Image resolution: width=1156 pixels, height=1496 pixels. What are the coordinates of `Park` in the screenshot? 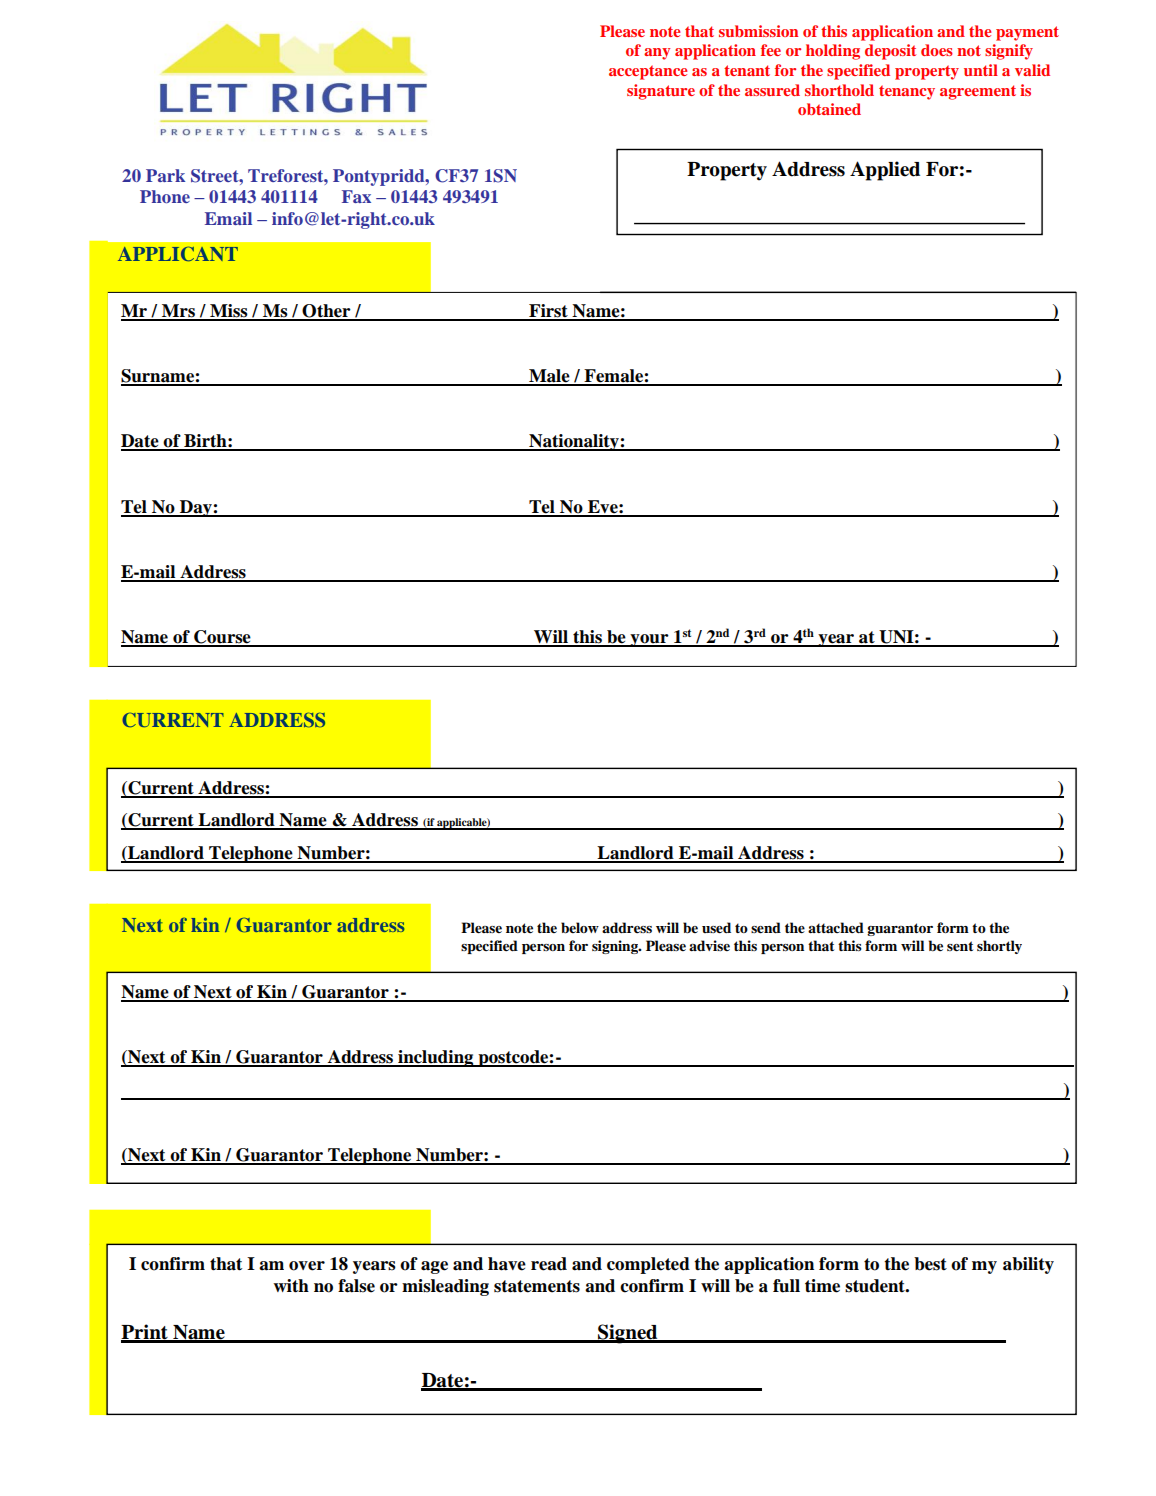 It's located at (165, 175).
